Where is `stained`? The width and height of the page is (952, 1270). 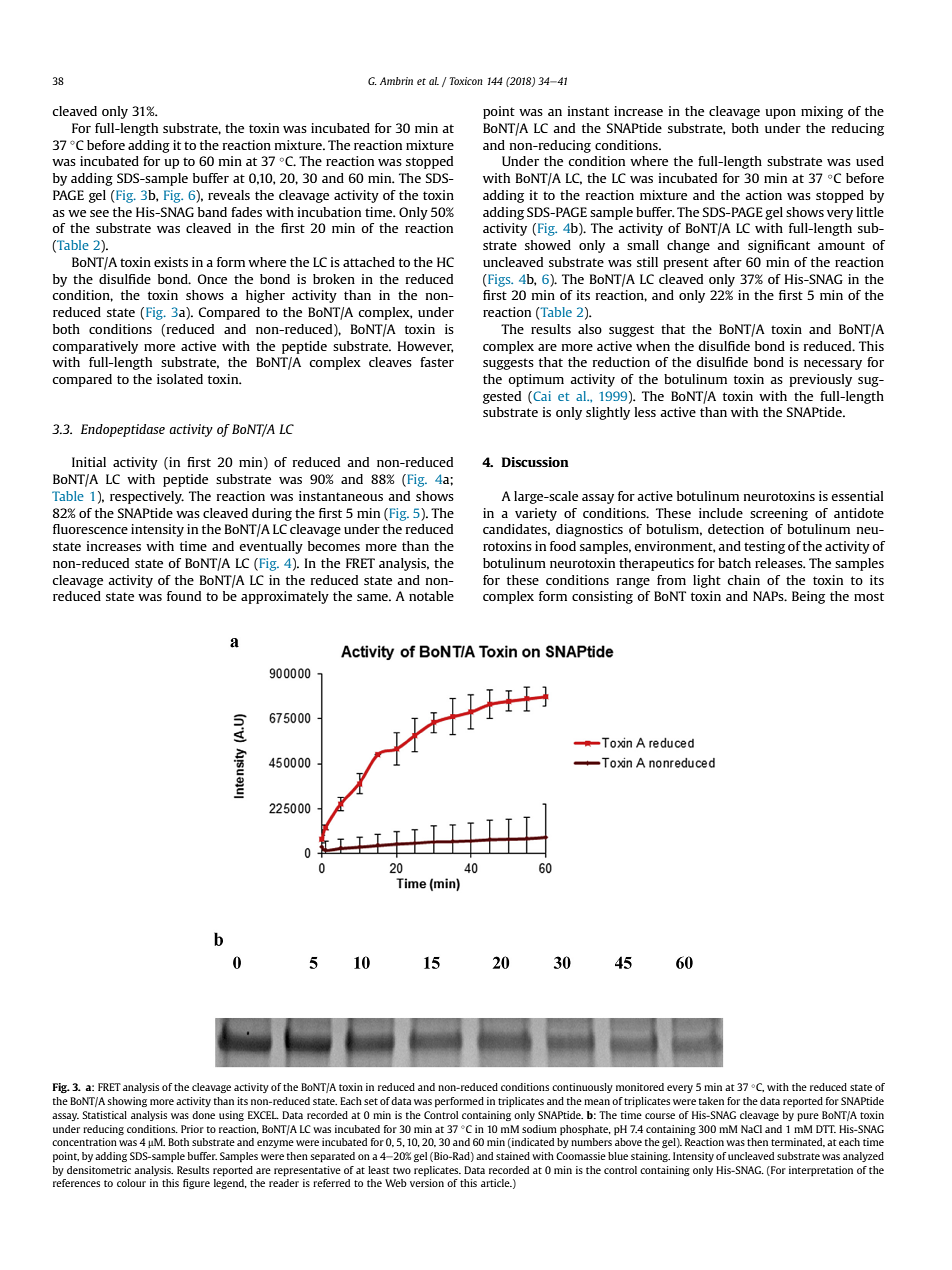 stained is located at coordinates (513, 1156).
